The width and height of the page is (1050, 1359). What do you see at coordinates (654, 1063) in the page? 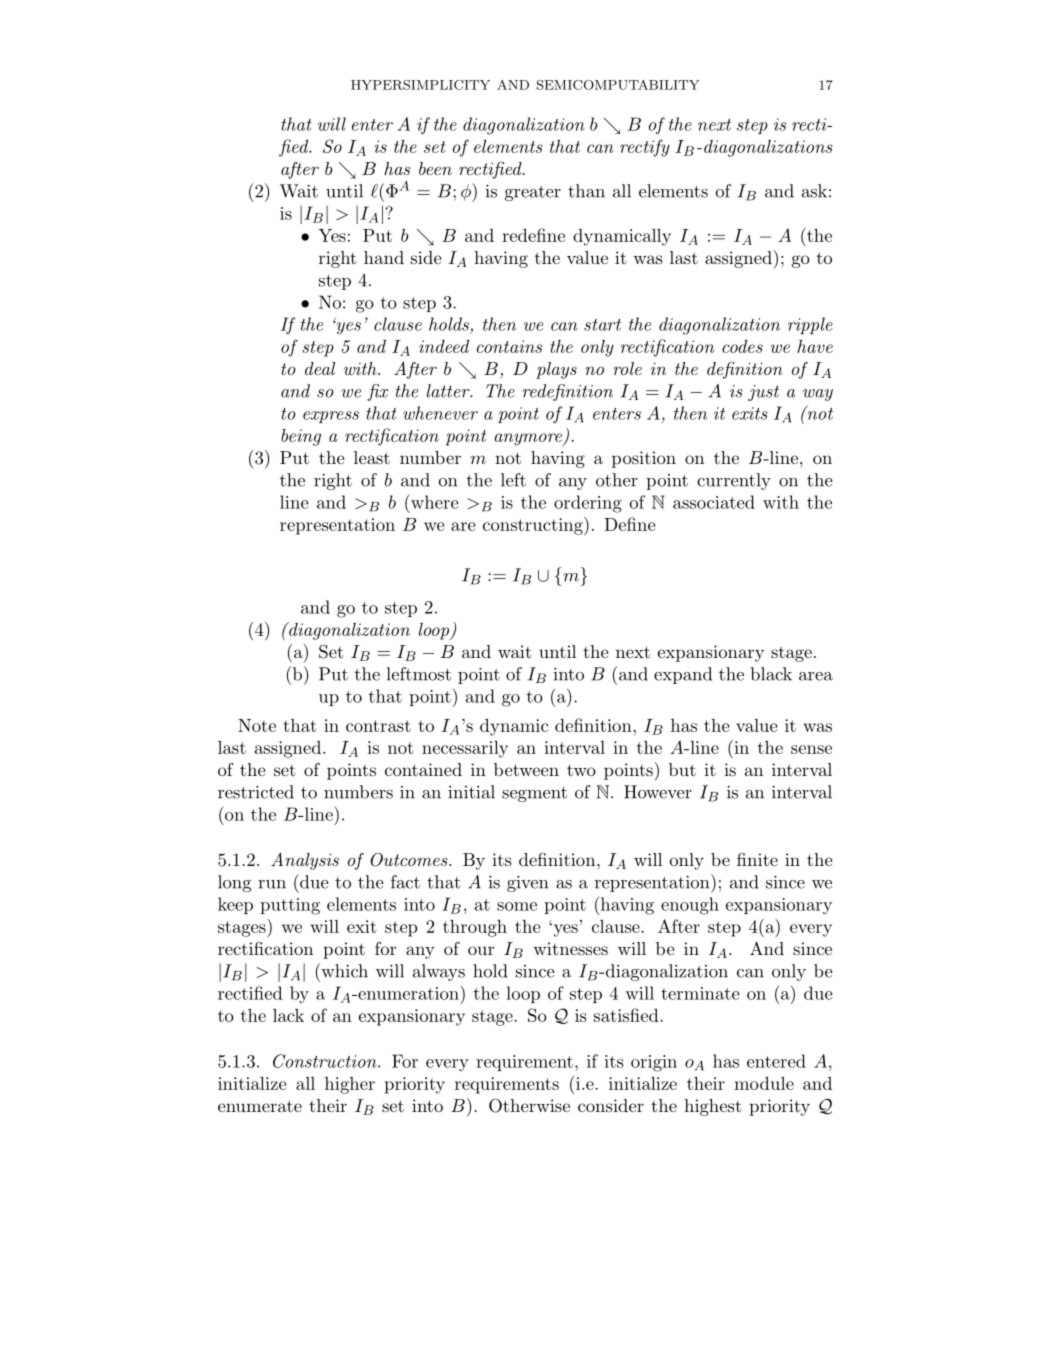
I see `origin` at bounding box center [654, 1063].
